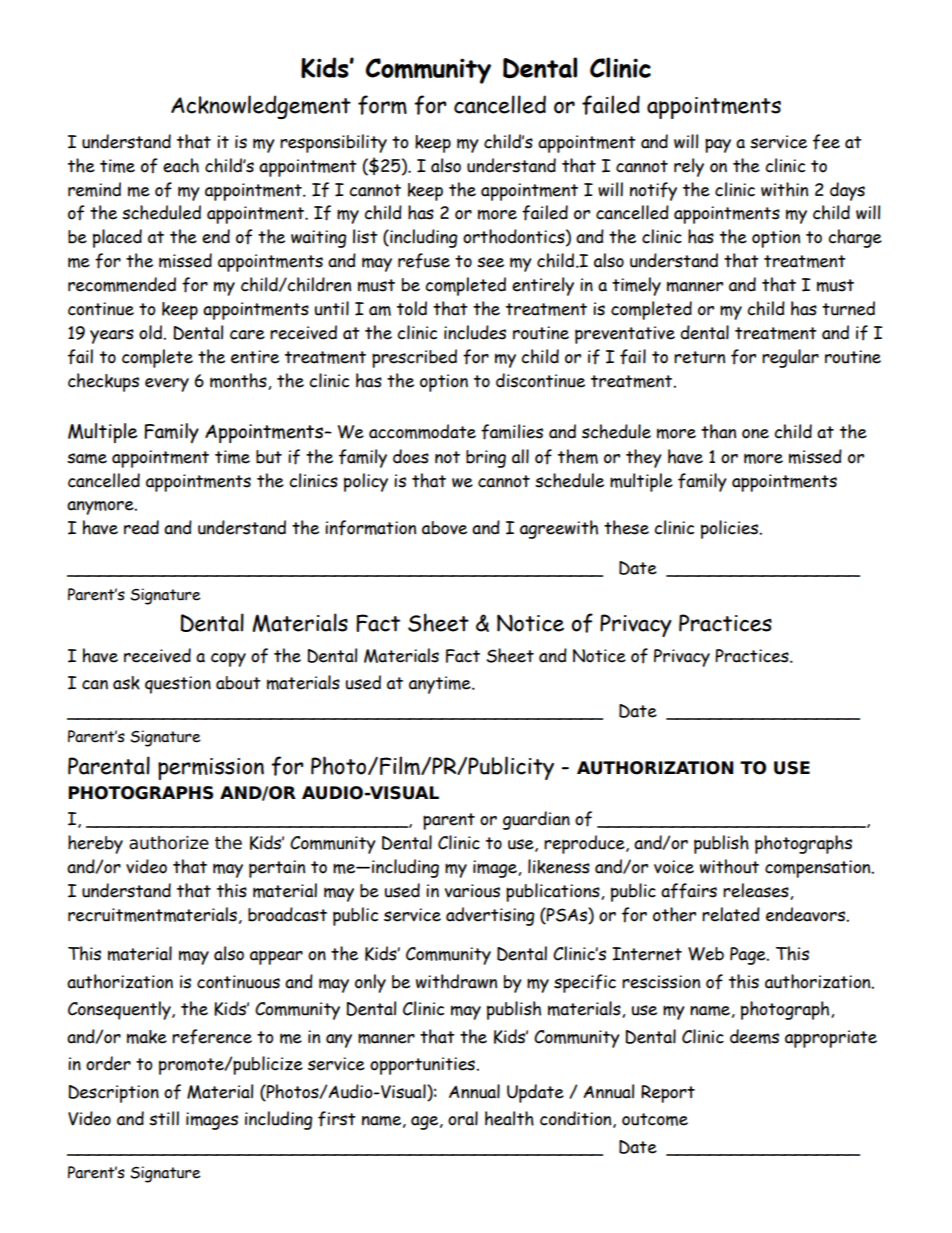  I want to click on without, so click(729, 866).
